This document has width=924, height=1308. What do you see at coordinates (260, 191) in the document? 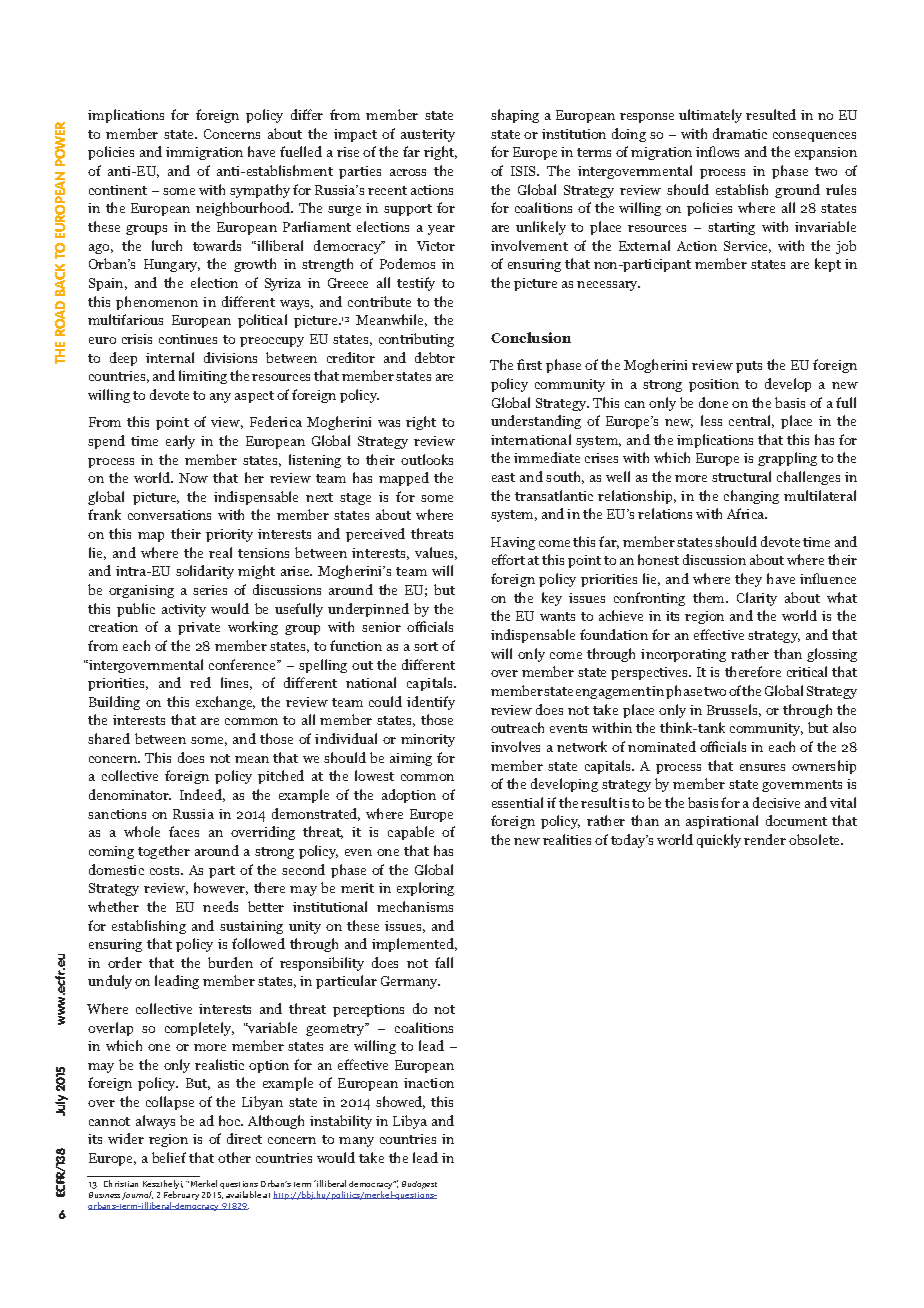
I see `sympathy` at bounding box center [260, 191].
